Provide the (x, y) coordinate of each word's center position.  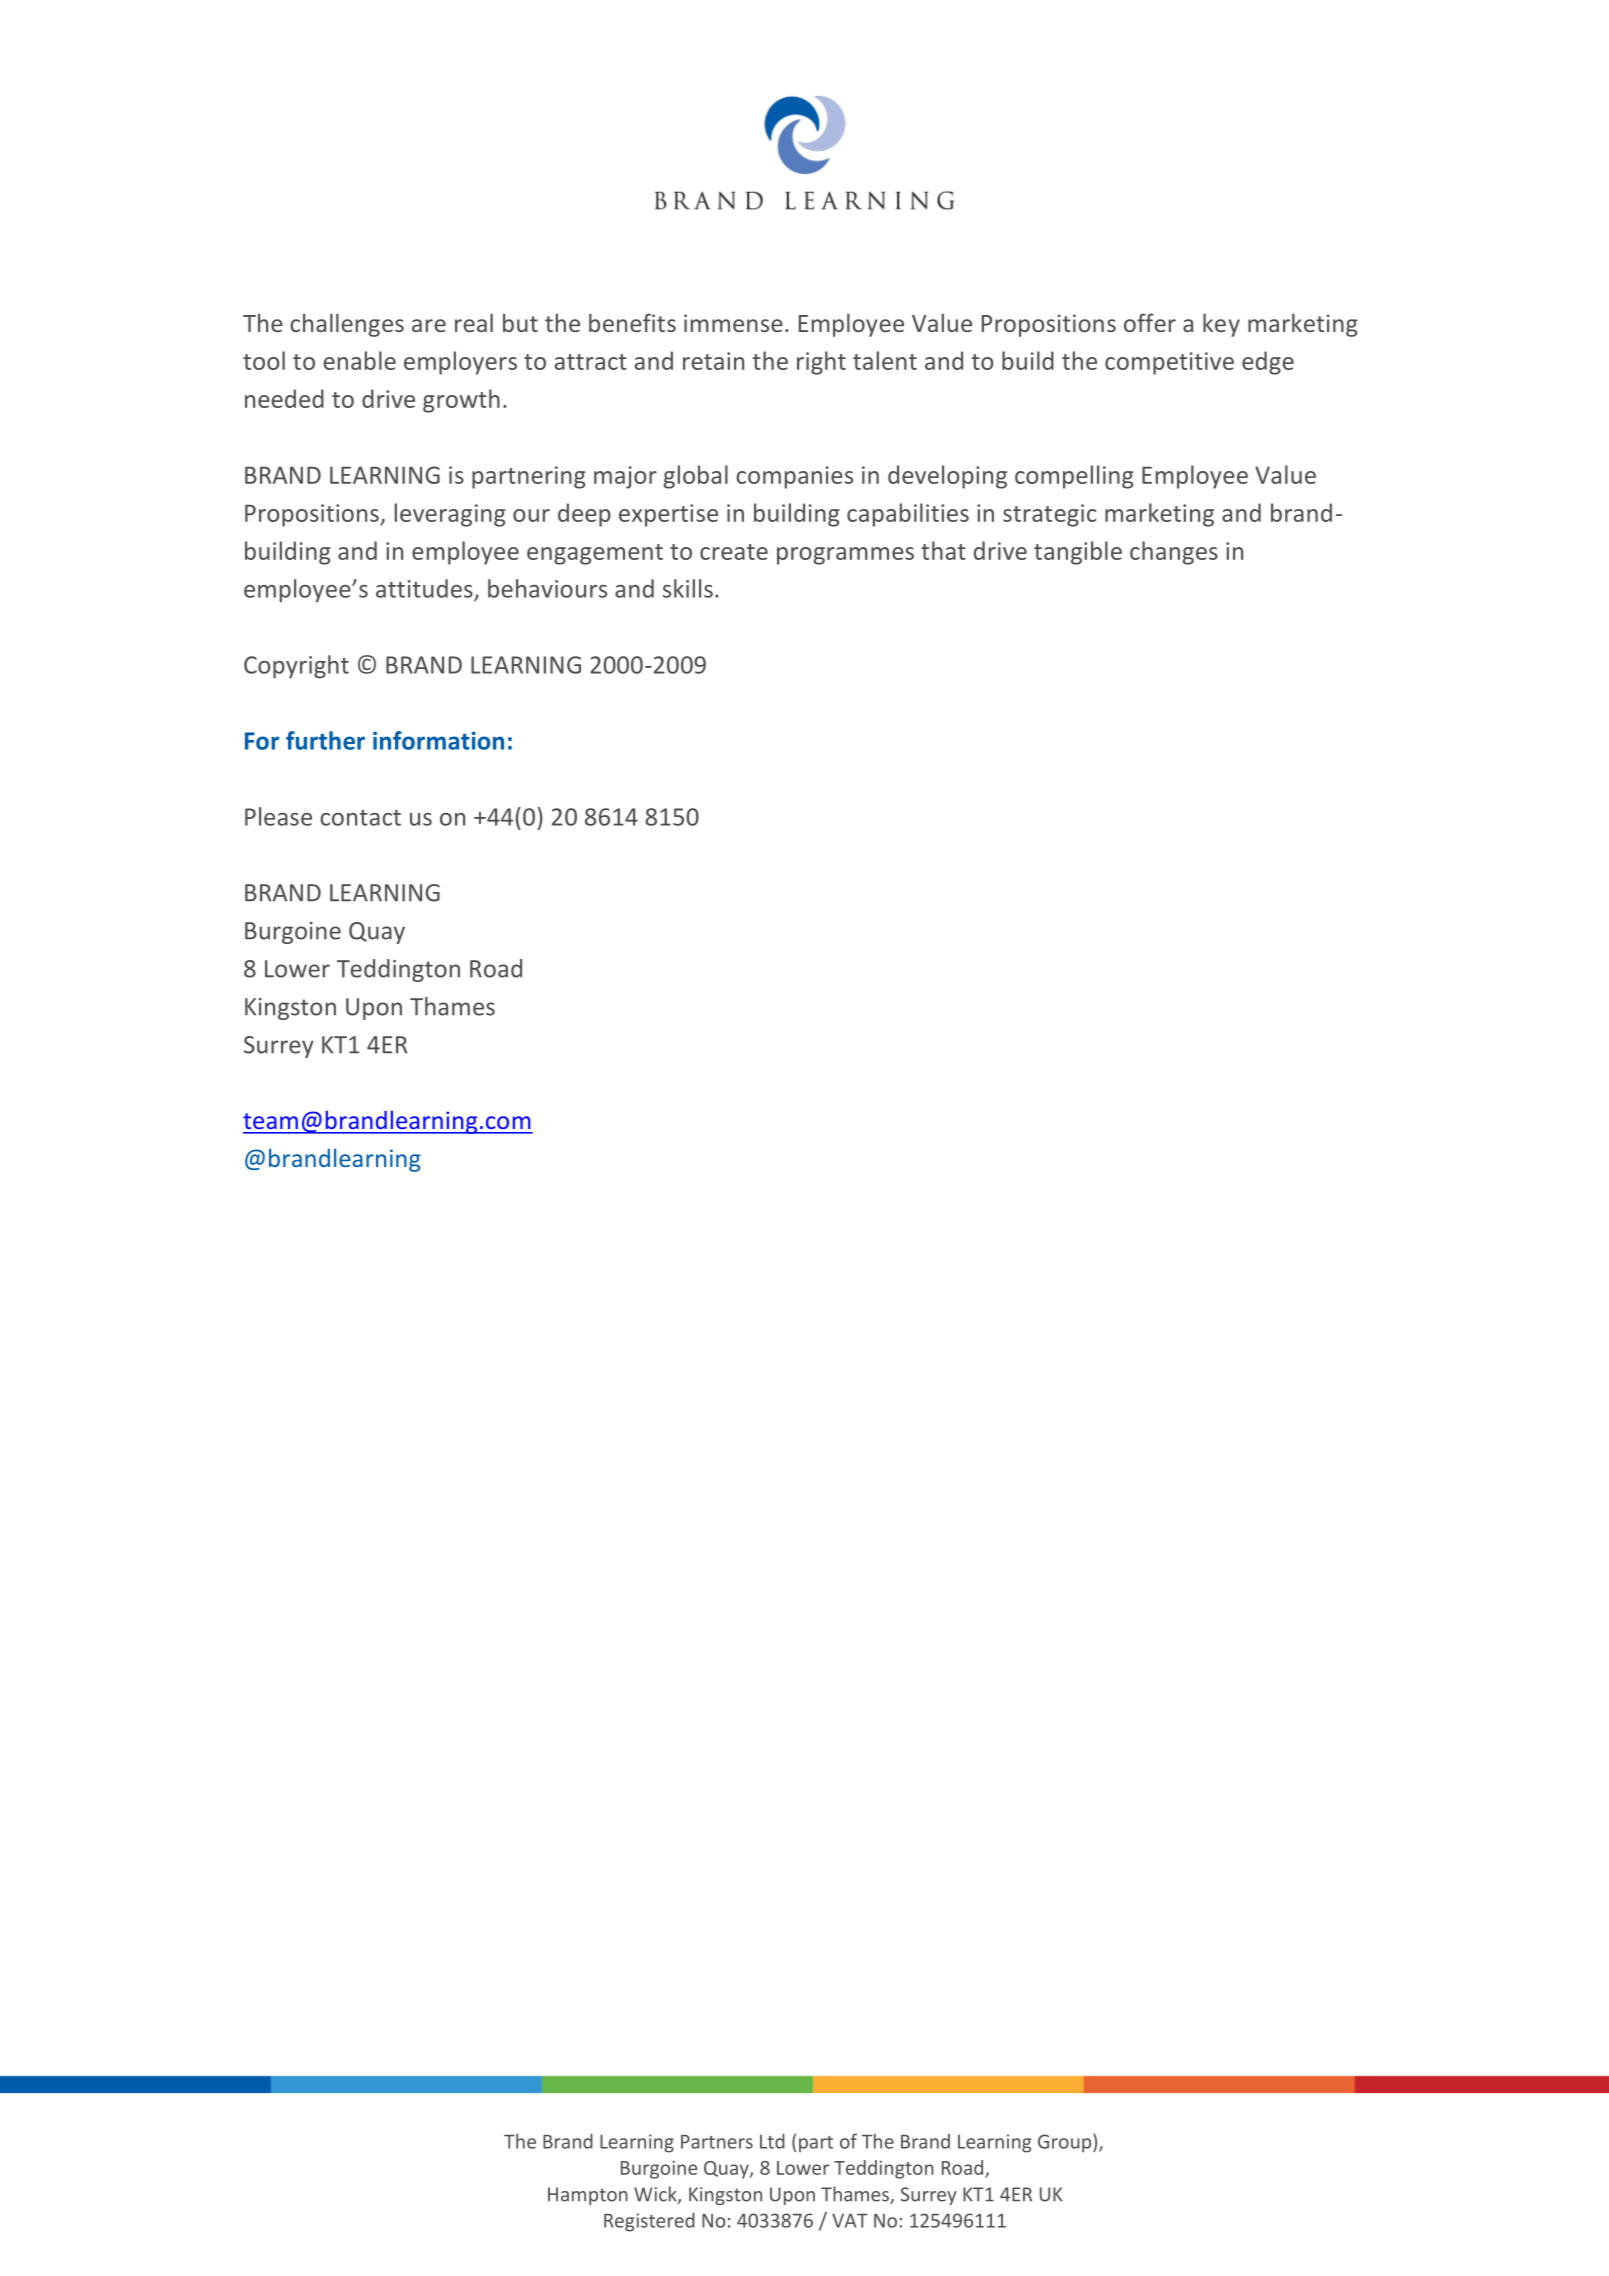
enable (360, 360)
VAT (850, 2220)
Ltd (772, 2141)
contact (360, 818)
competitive (1169, 363)
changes (1174, 553)
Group (1066, 2143)
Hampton (588, 2196)
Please (278, 816)
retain (713, 361)
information (438, 740)
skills (688, 588)
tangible (1078, 553)
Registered (649, 2222)
